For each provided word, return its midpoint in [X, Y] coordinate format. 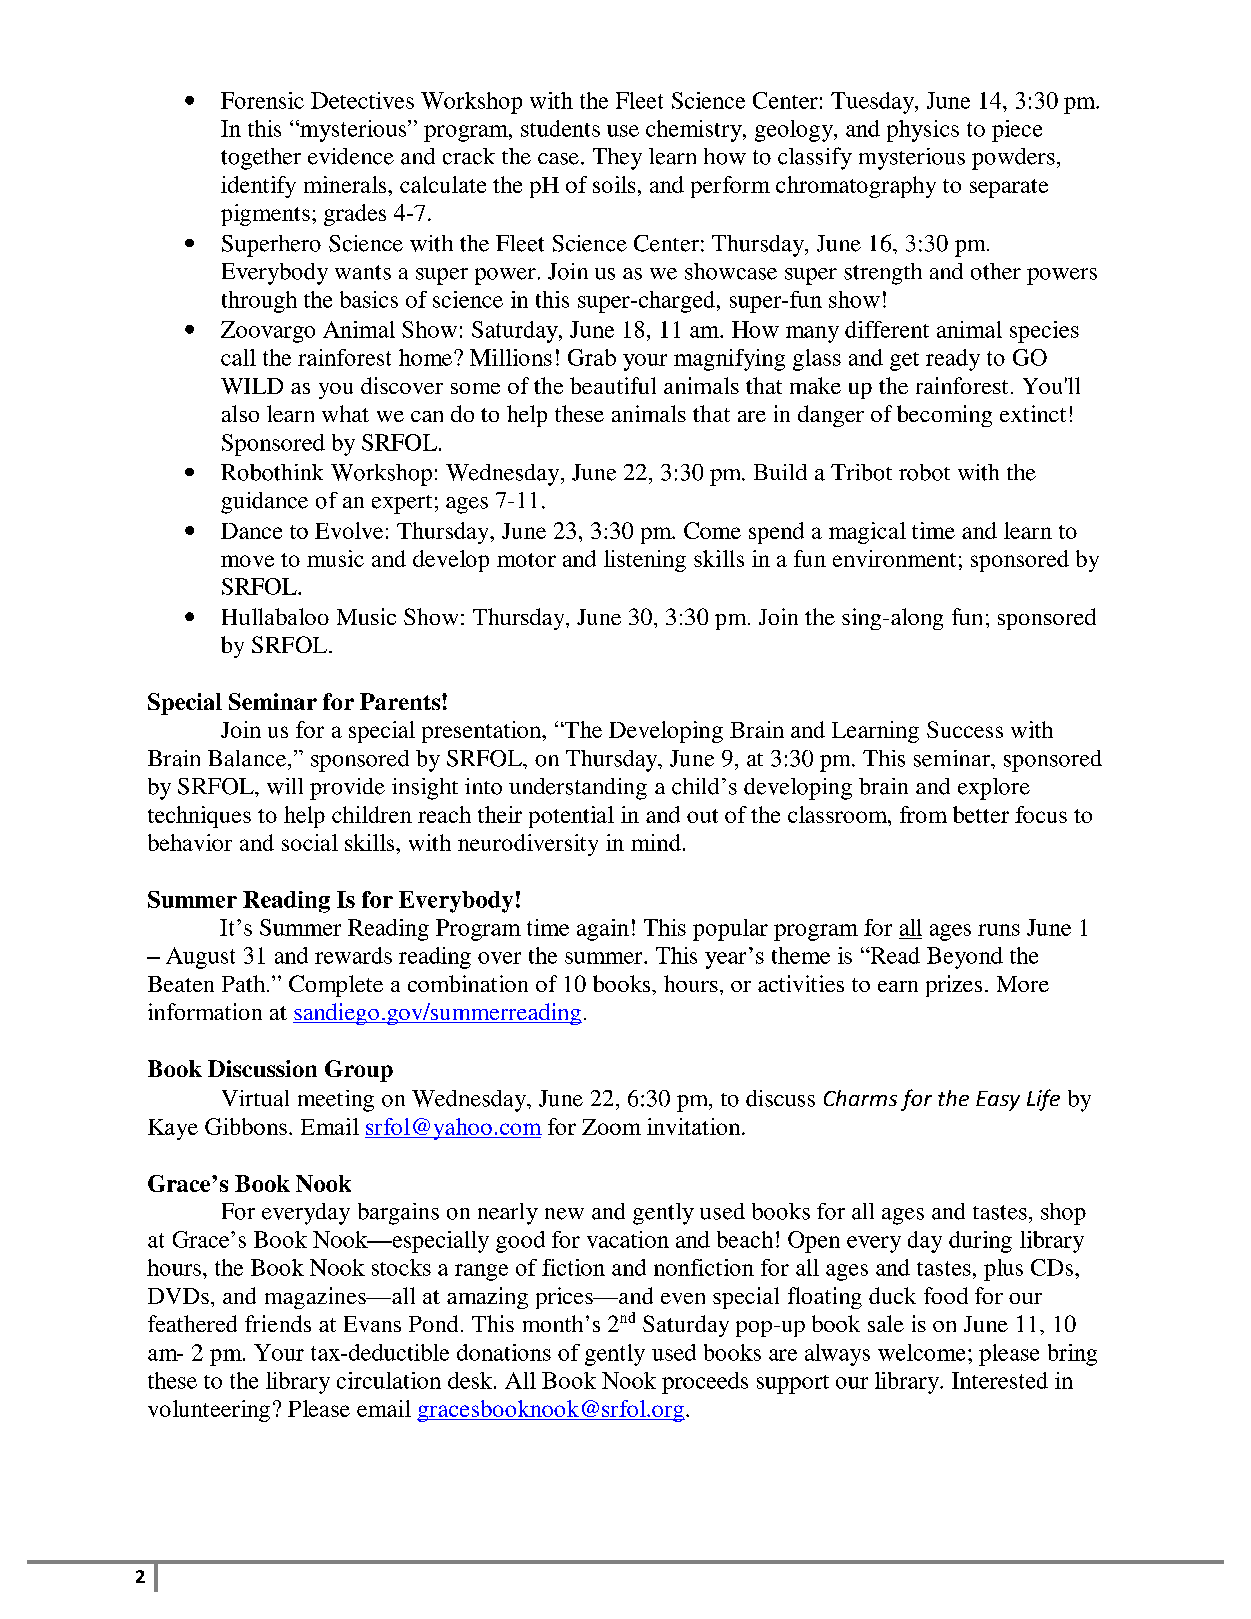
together [261, 159]
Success [965, 729]
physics [923, 131]
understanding [578, 789]
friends [278, 1323]
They [617, 159]
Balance [248, 758]
